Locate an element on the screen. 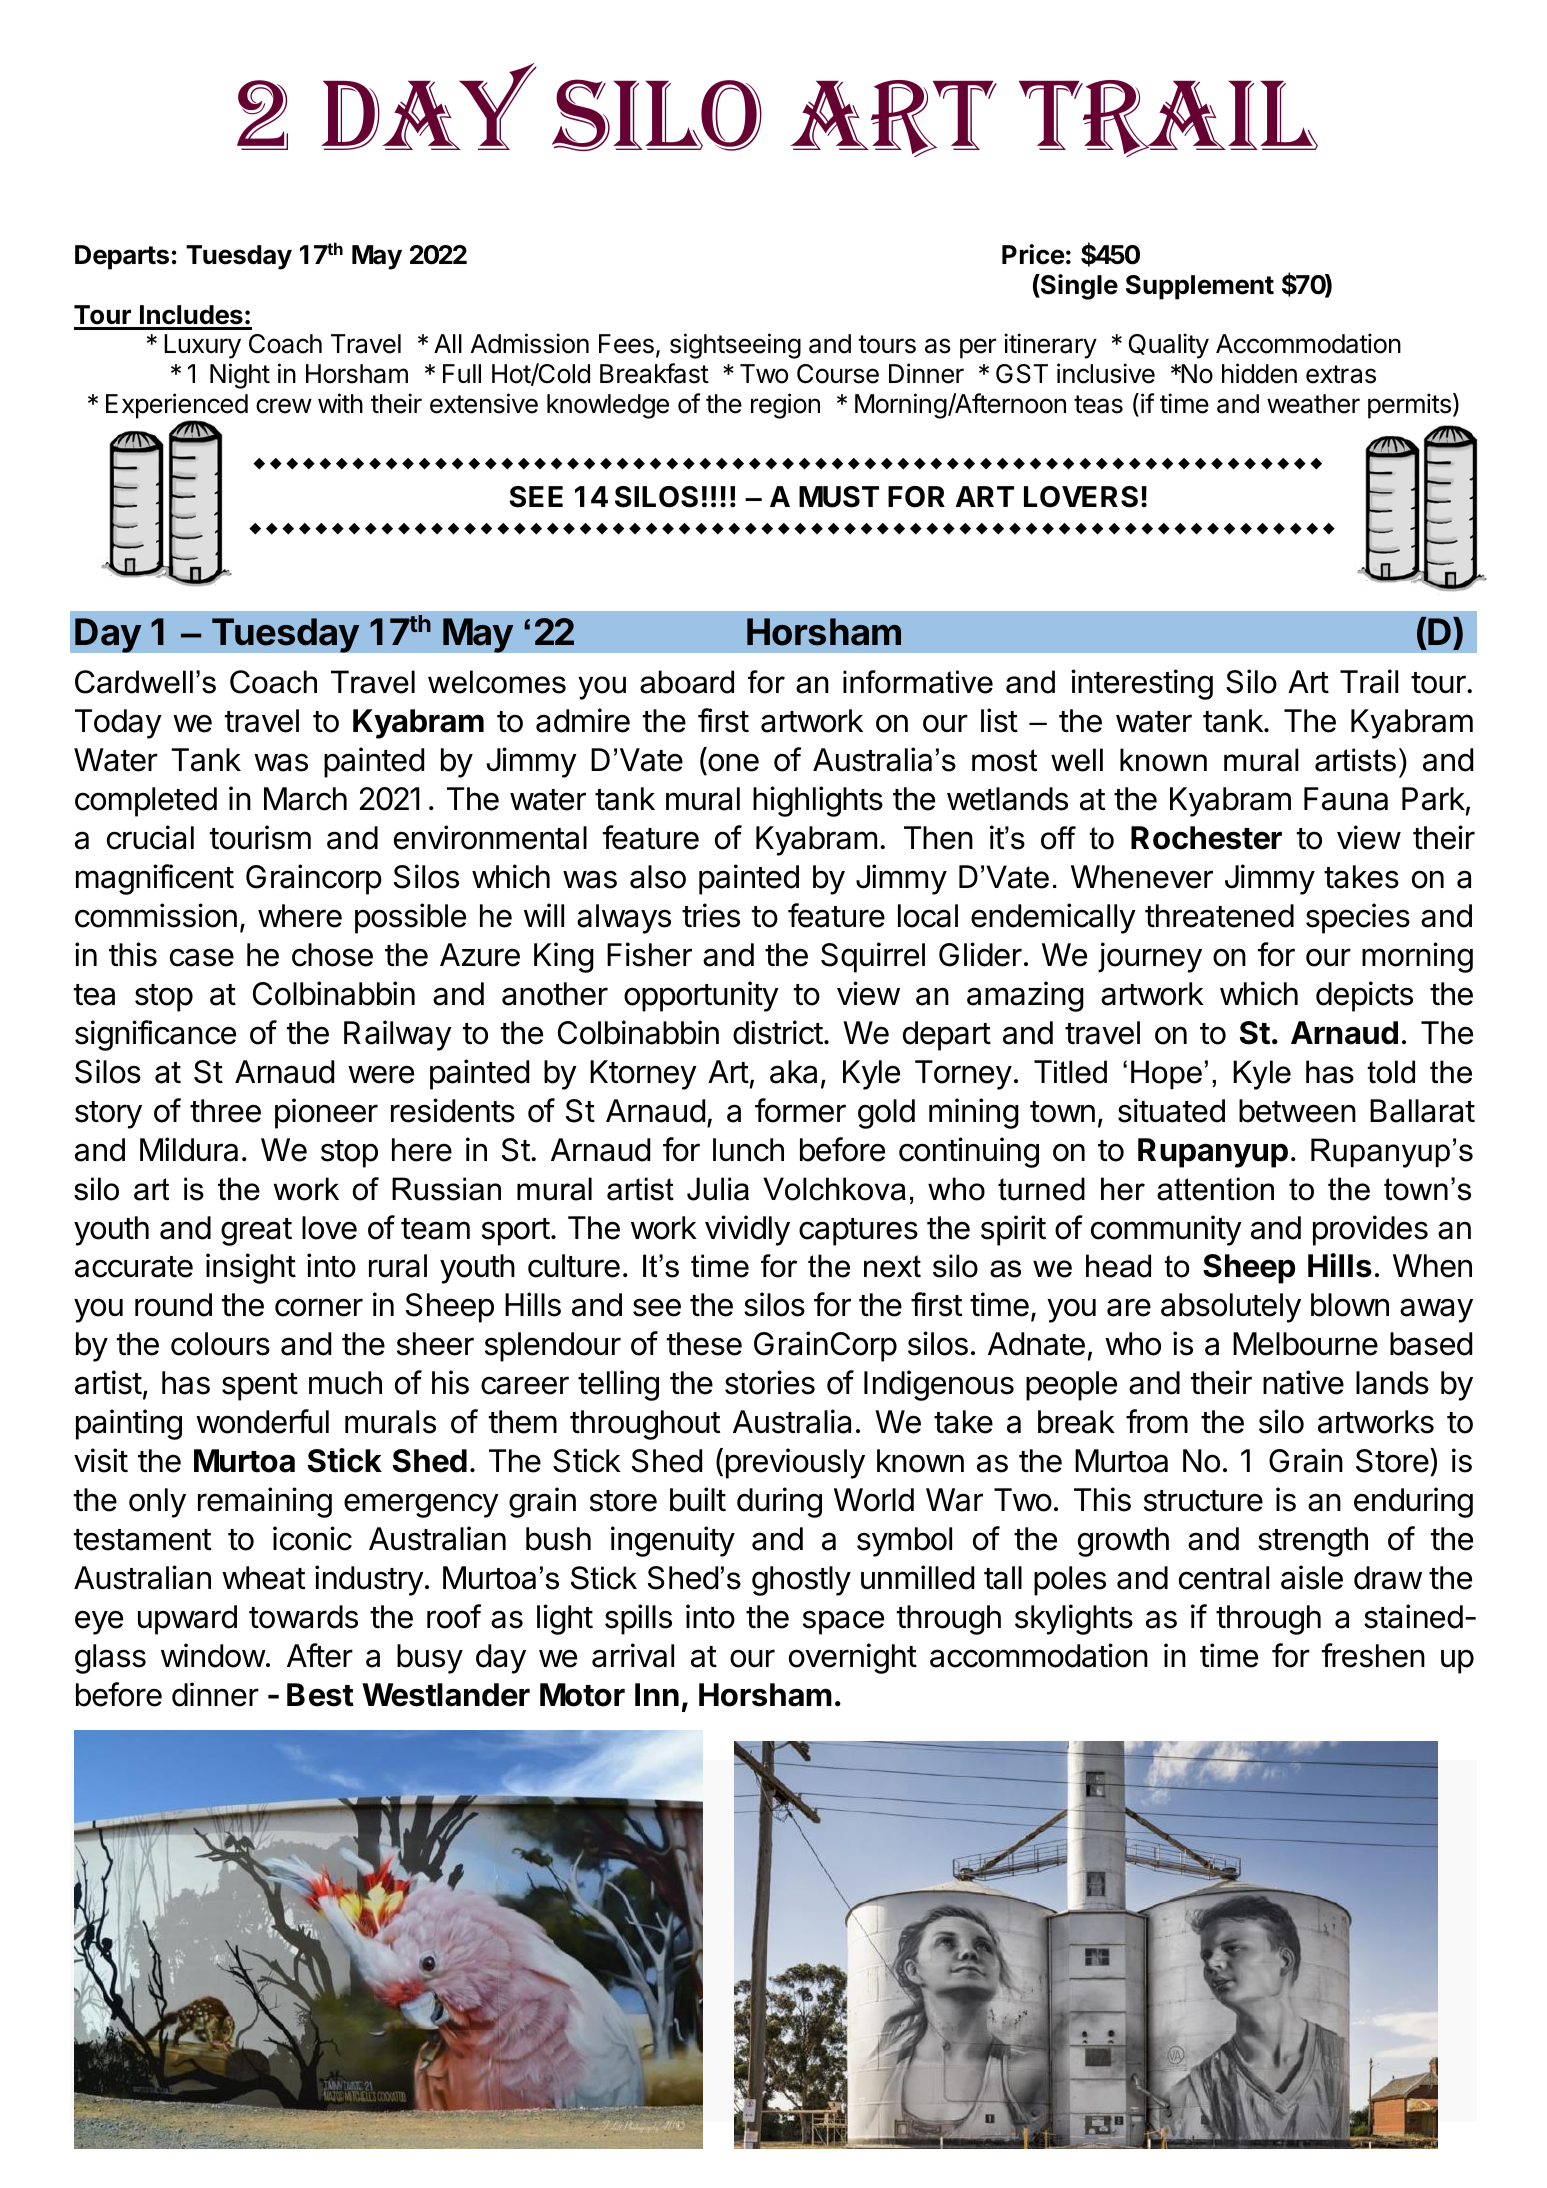 Image resolution: width=1547 pixels, height=2188 pixels. freshen is located at coordinates (1373, 1655).
